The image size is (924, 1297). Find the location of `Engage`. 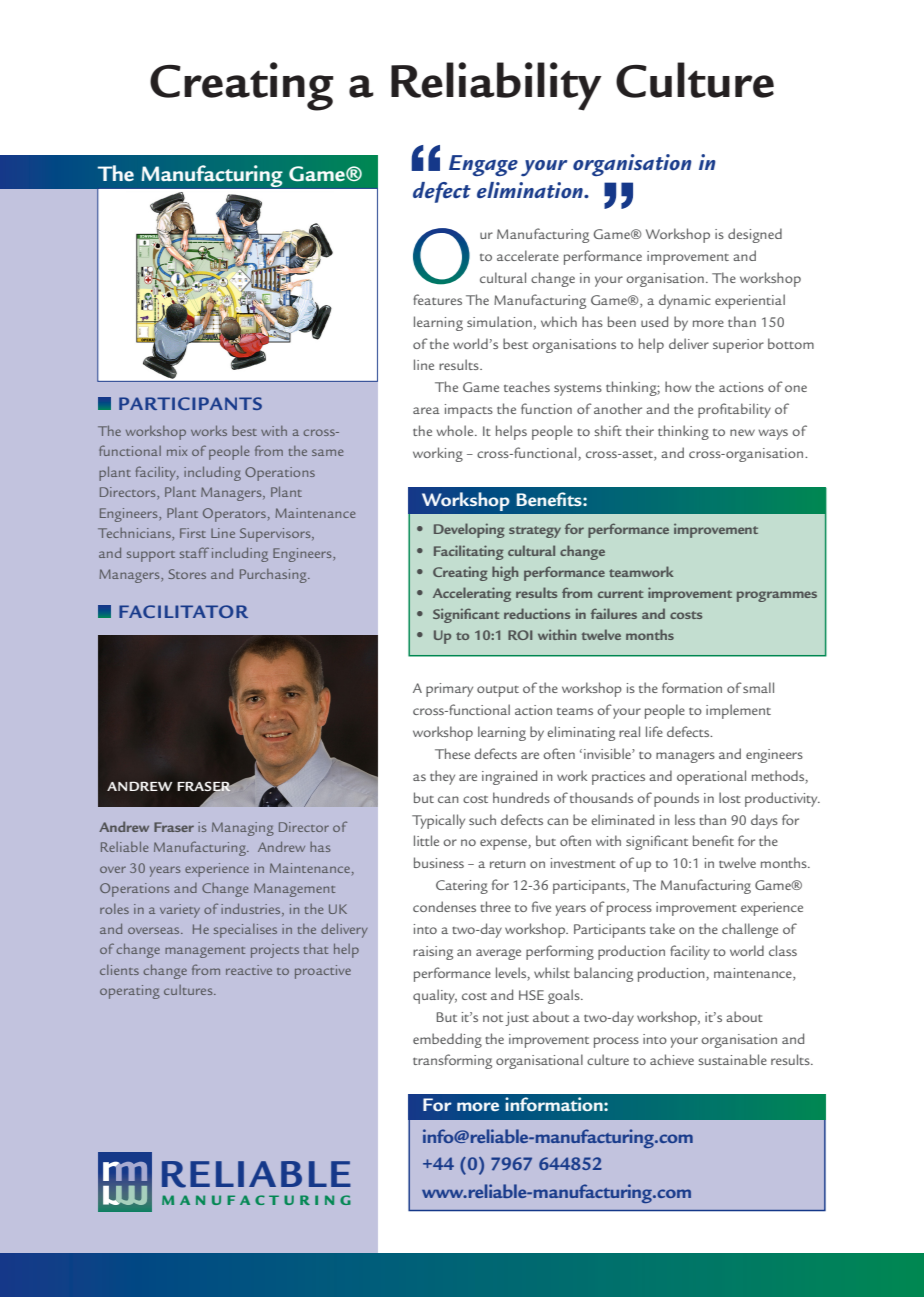

Engage is located at coordinates (483, 165).
